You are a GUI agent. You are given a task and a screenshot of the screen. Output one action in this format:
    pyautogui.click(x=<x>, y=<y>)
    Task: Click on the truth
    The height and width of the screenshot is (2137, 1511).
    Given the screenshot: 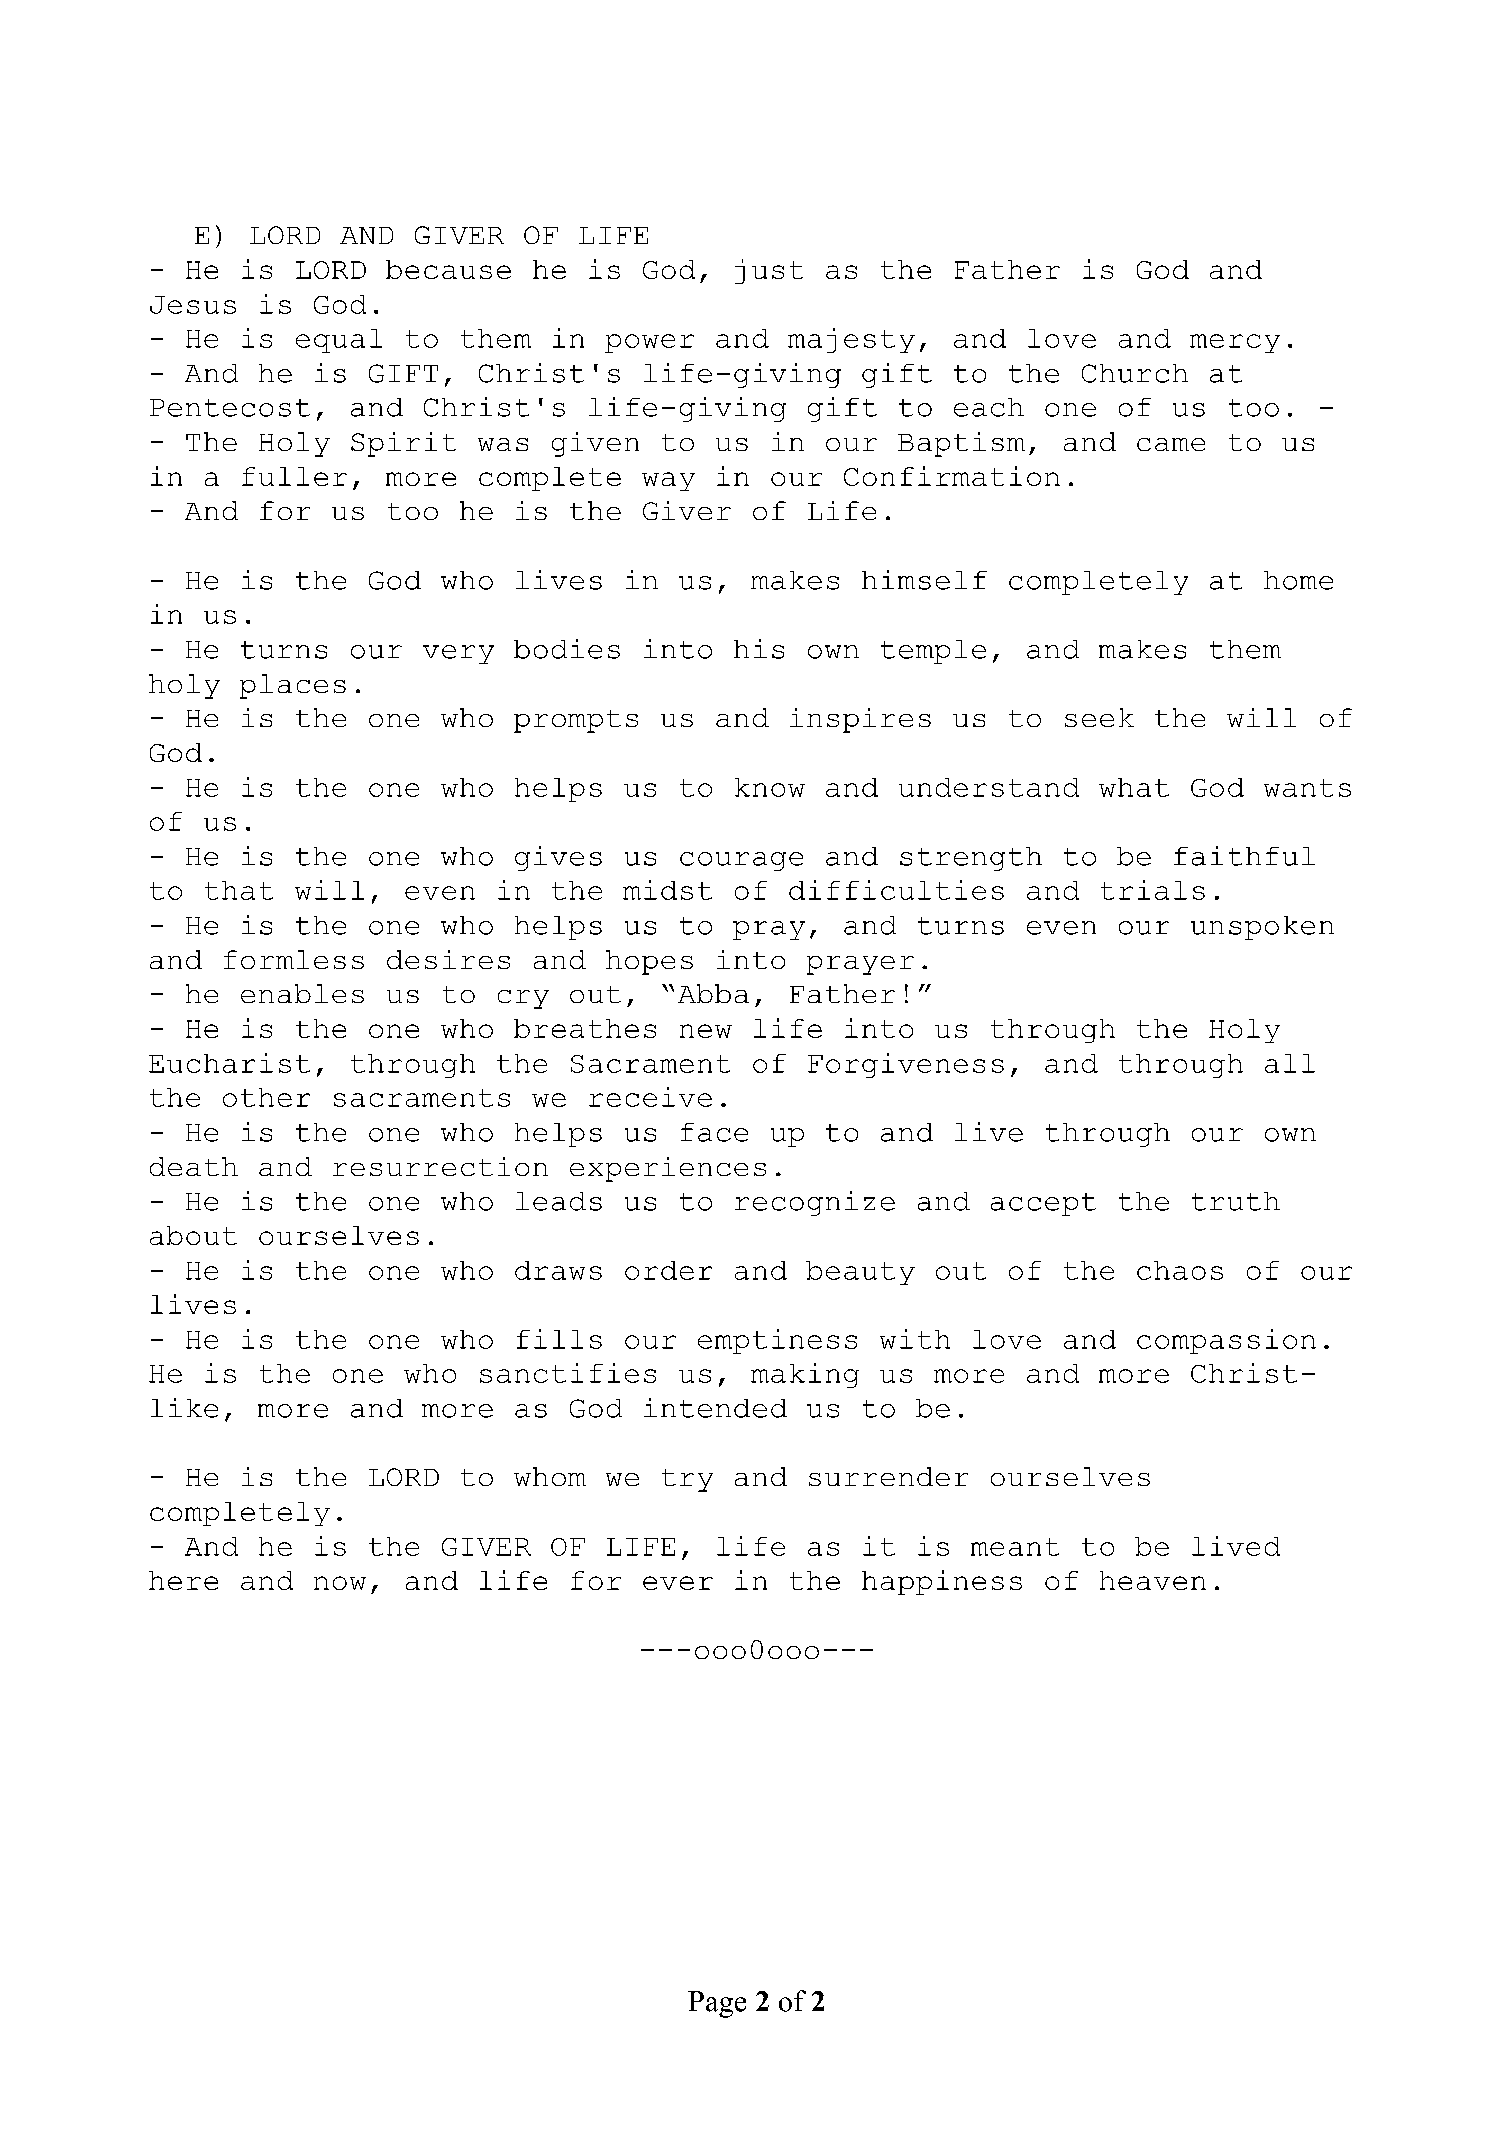 What is the action you would take?
    pyautogui.click(x=1236, y=1201)
